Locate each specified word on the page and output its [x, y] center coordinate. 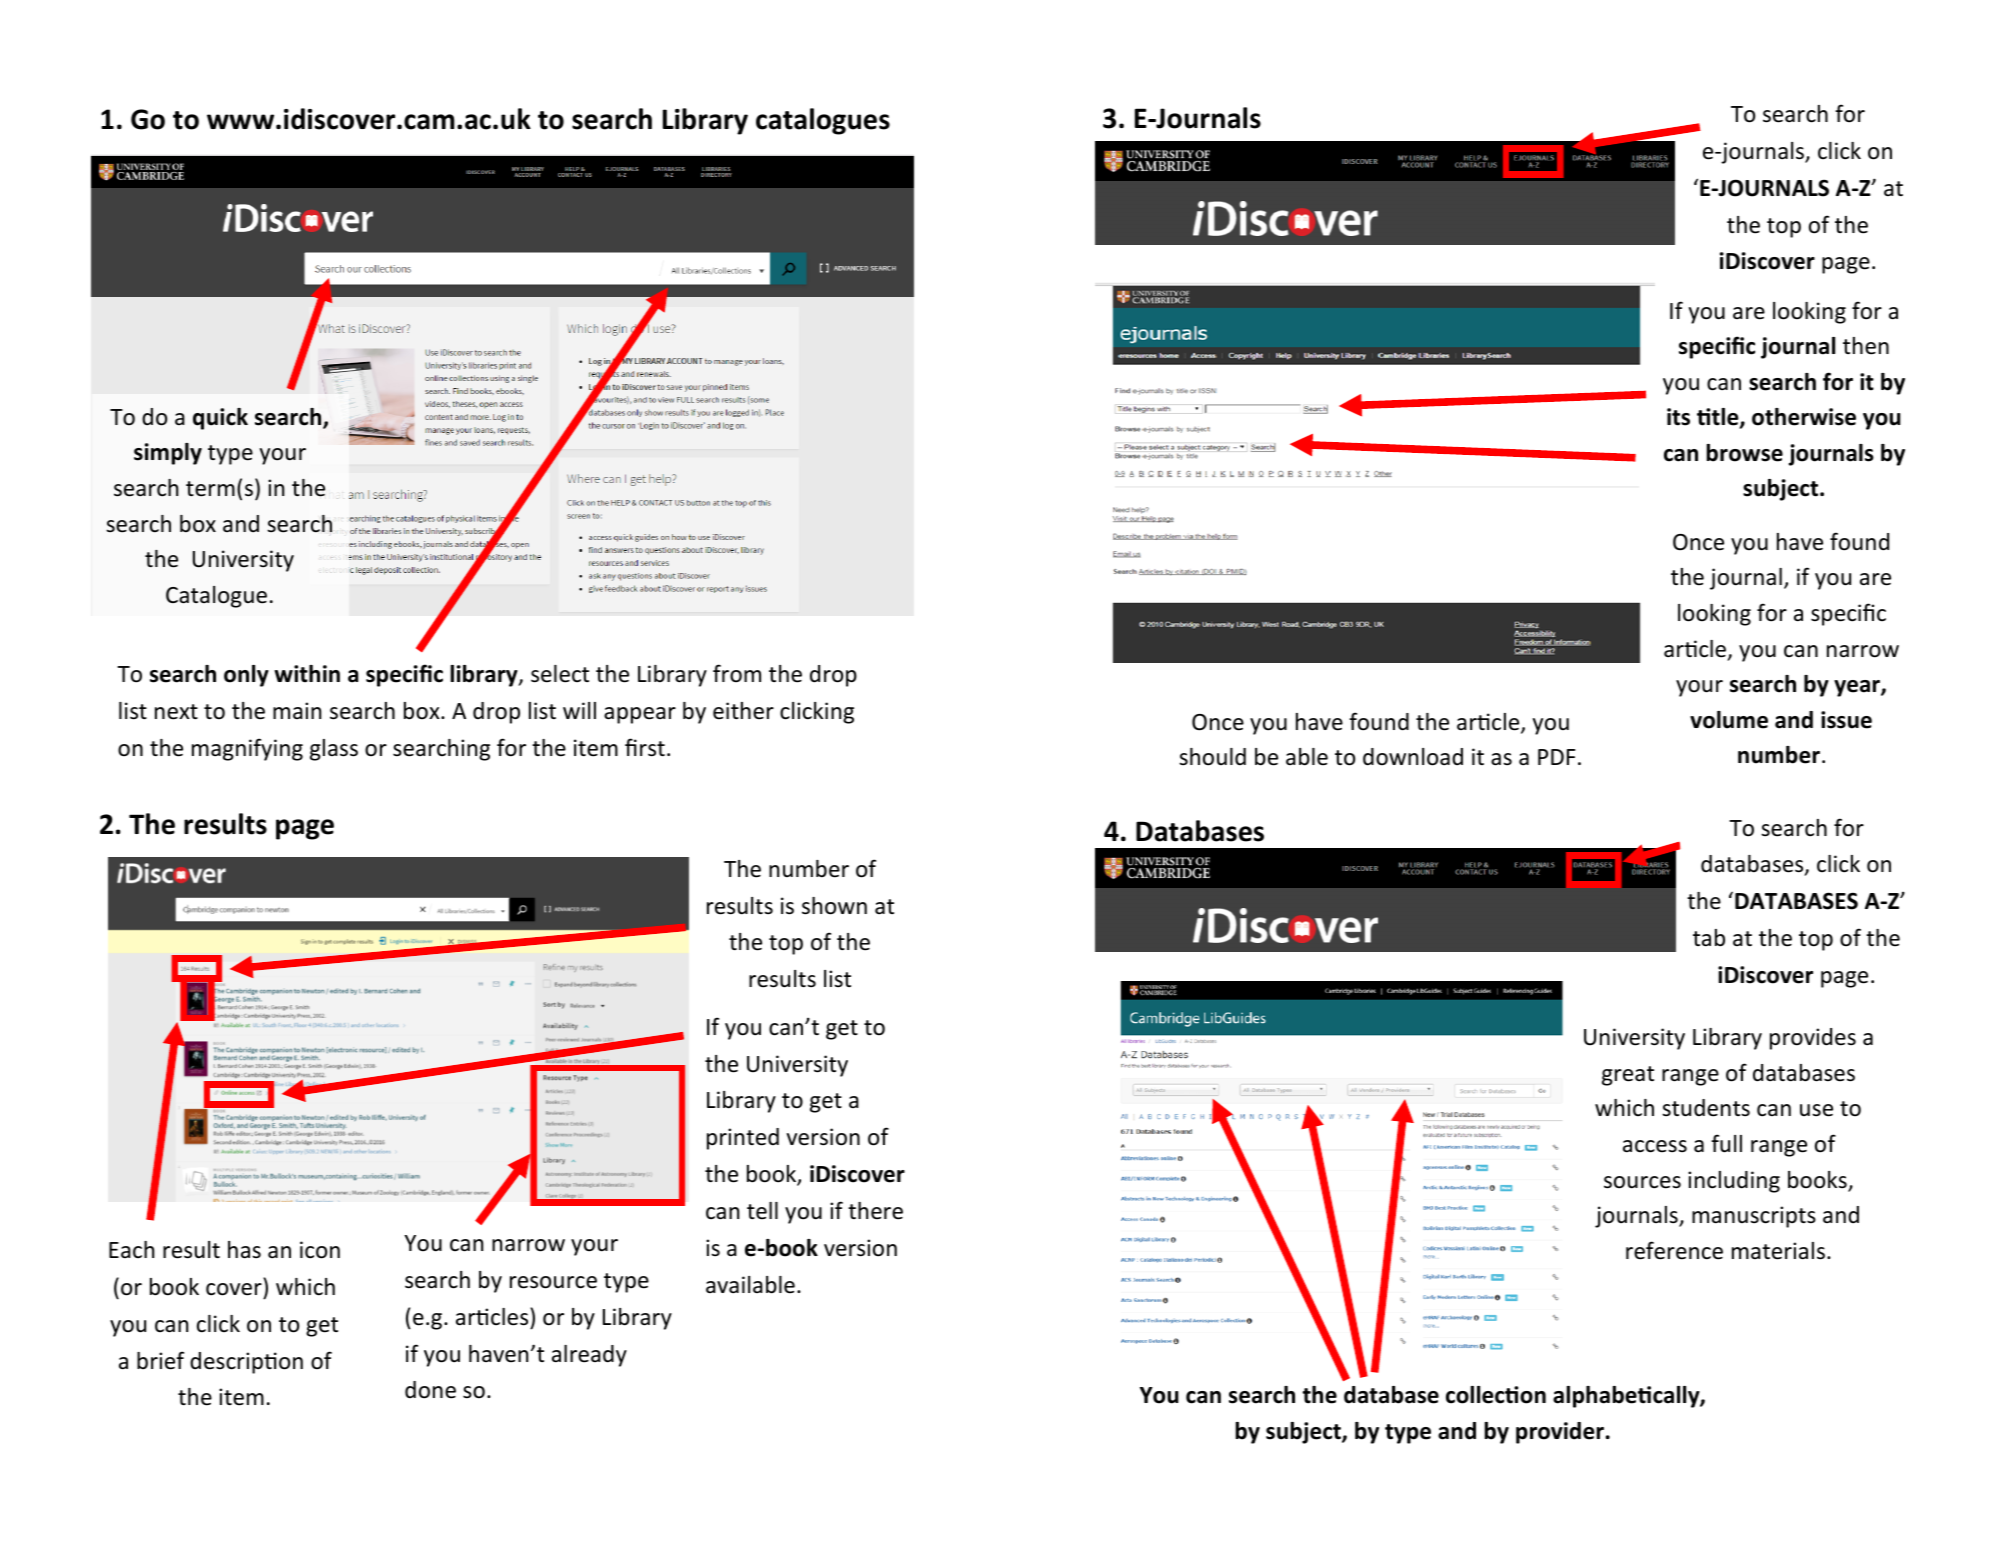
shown [834, 906]
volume [1729, 720]
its [1678, 417]
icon [320, 1250]
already [589, 1356]
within [307, 674]
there [875, 1211]
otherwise [1804, 417]
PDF [1556, 757]
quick [220, 419]
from [737, 673]
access [1655, 1146]
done [430, 1390]
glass [334, 750]
